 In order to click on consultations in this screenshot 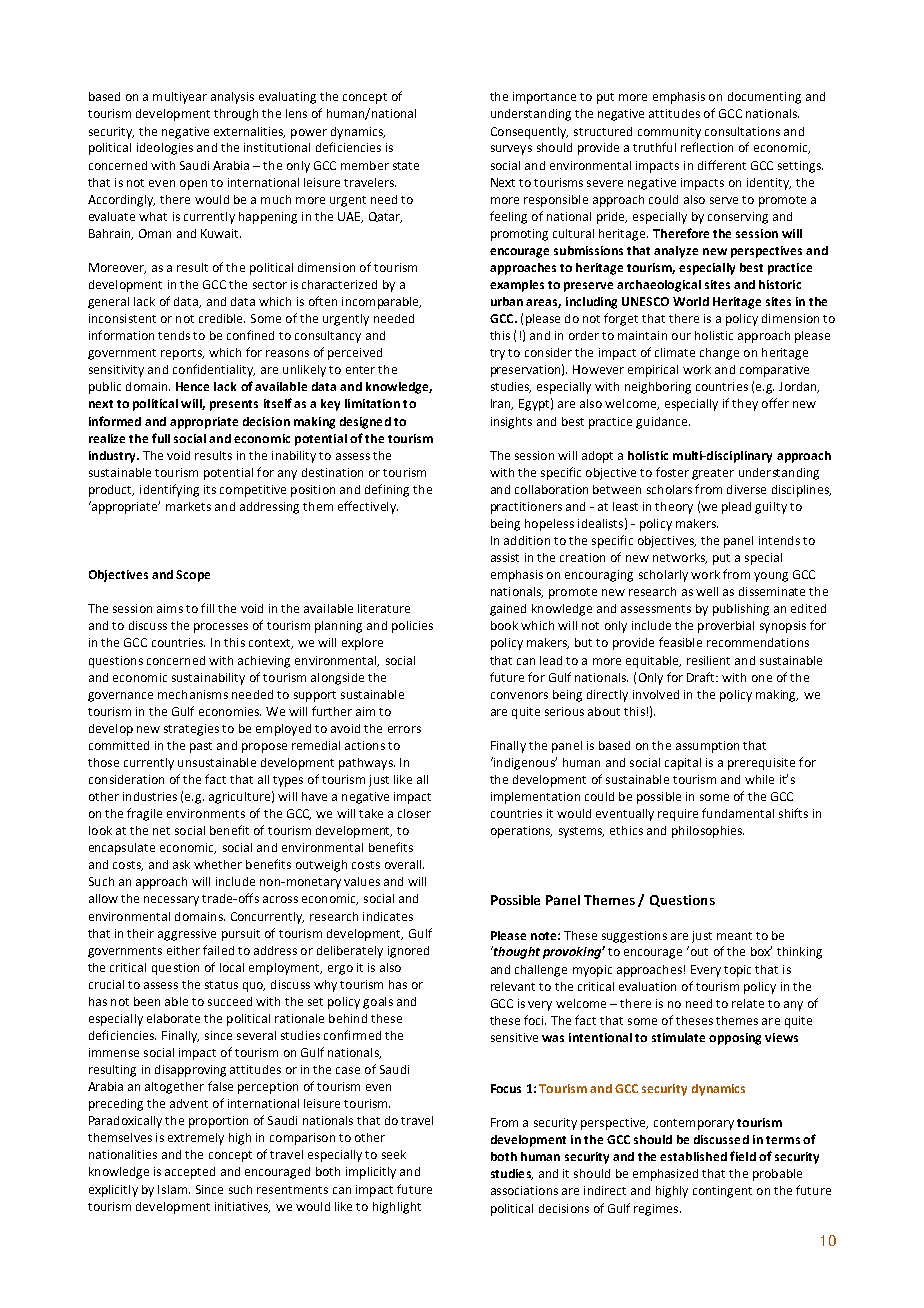, I will do `click(742, 131)`.
